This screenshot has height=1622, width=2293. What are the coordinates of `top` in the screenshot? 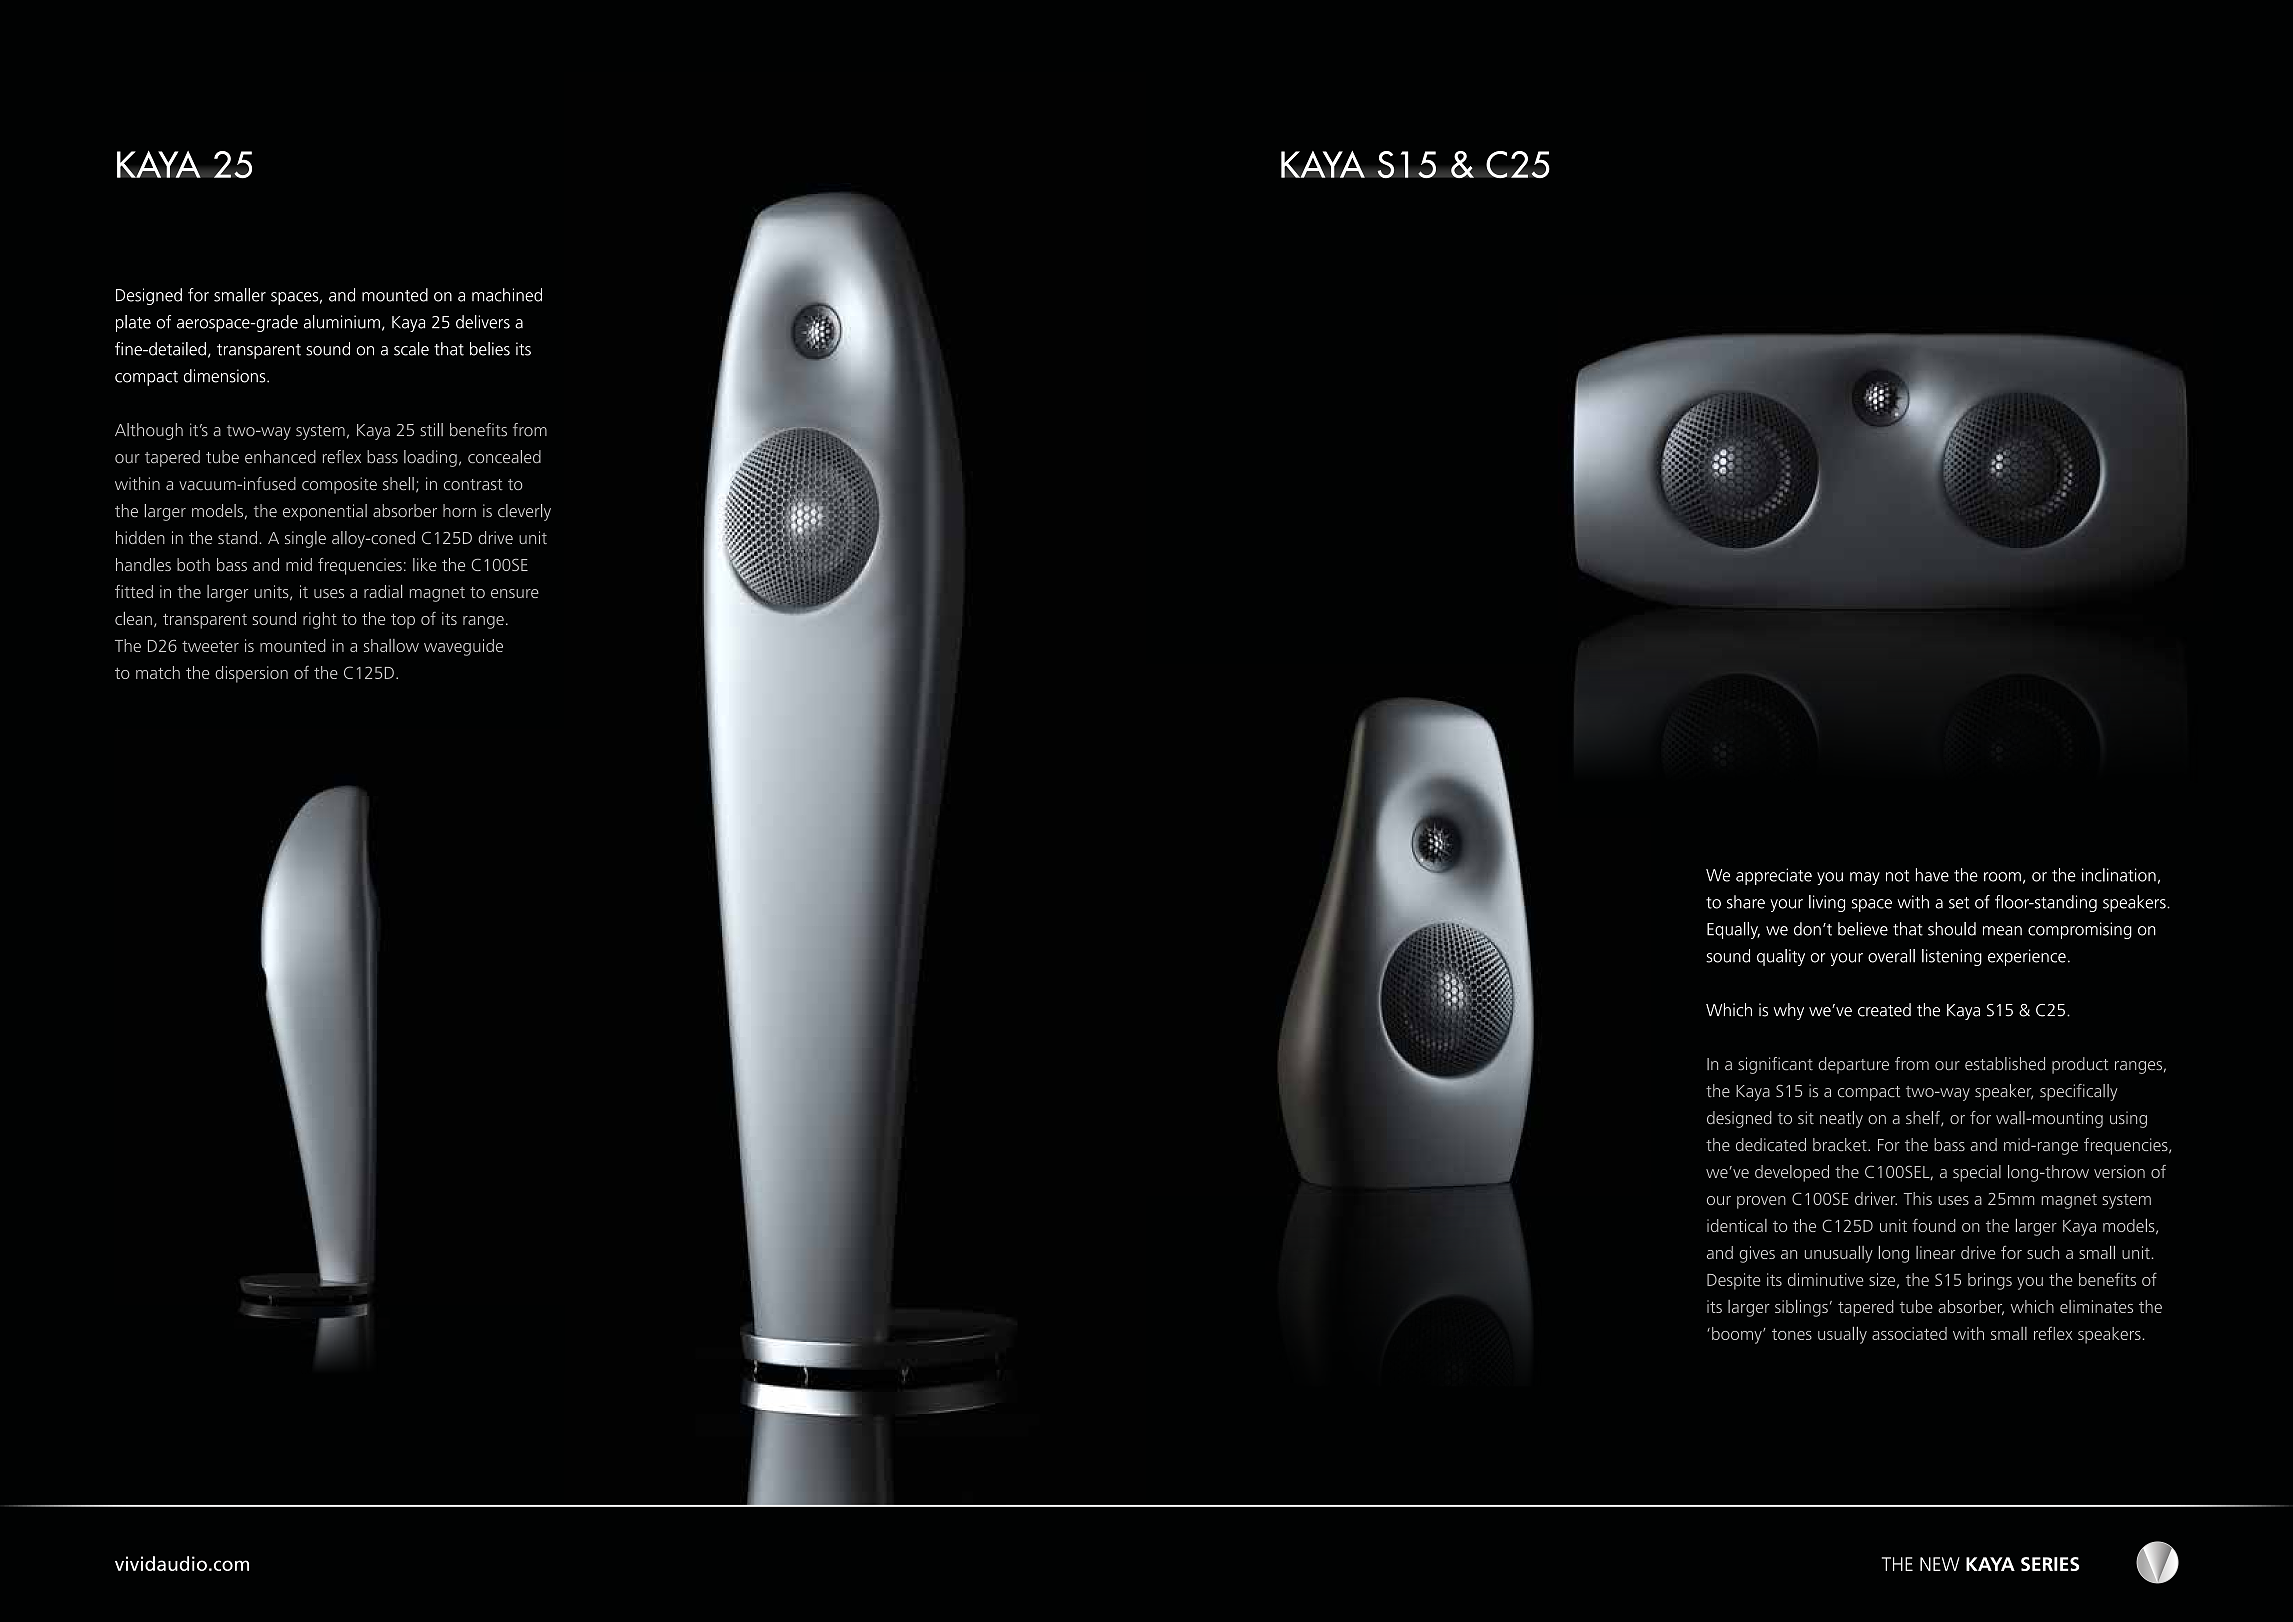 It's located at (403, 621).
